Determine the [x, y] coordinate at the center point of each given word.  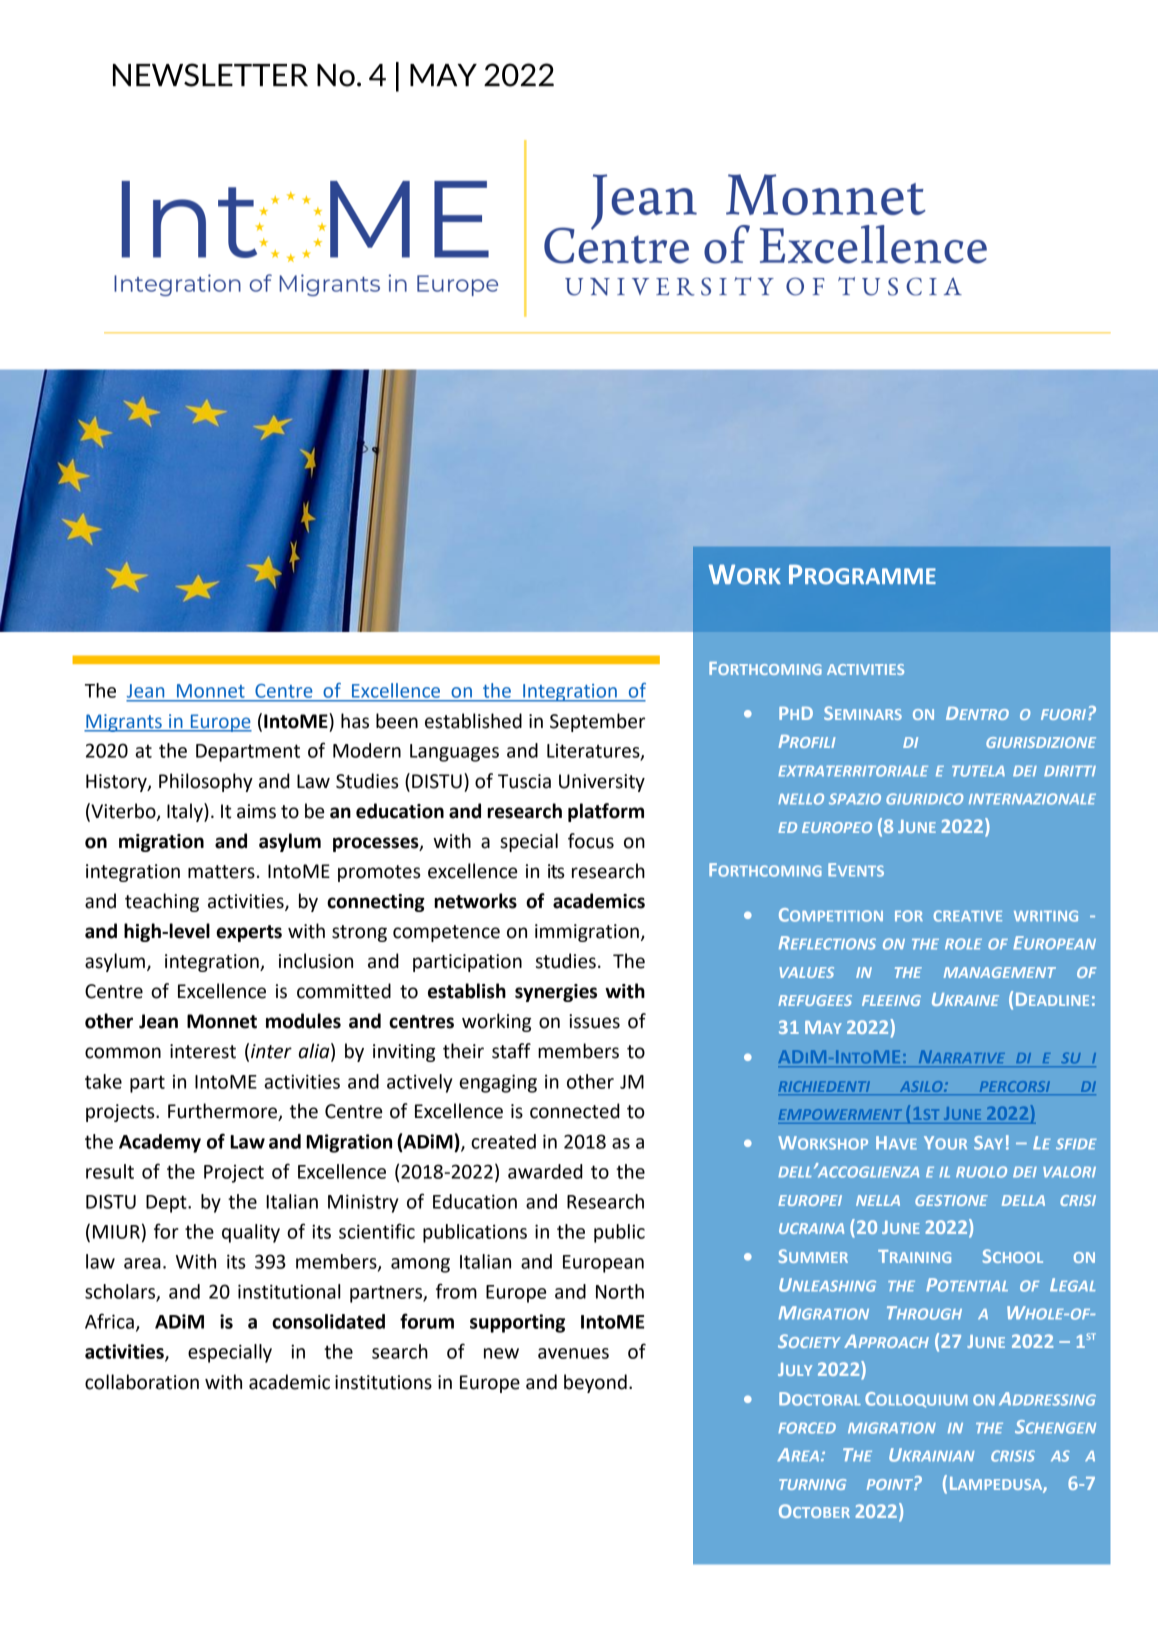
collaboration [142, 1382]
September [597, 722]
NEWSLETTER [210, 75]
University [602, 783]
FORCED [807, 1428]
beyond [595, 1383]
